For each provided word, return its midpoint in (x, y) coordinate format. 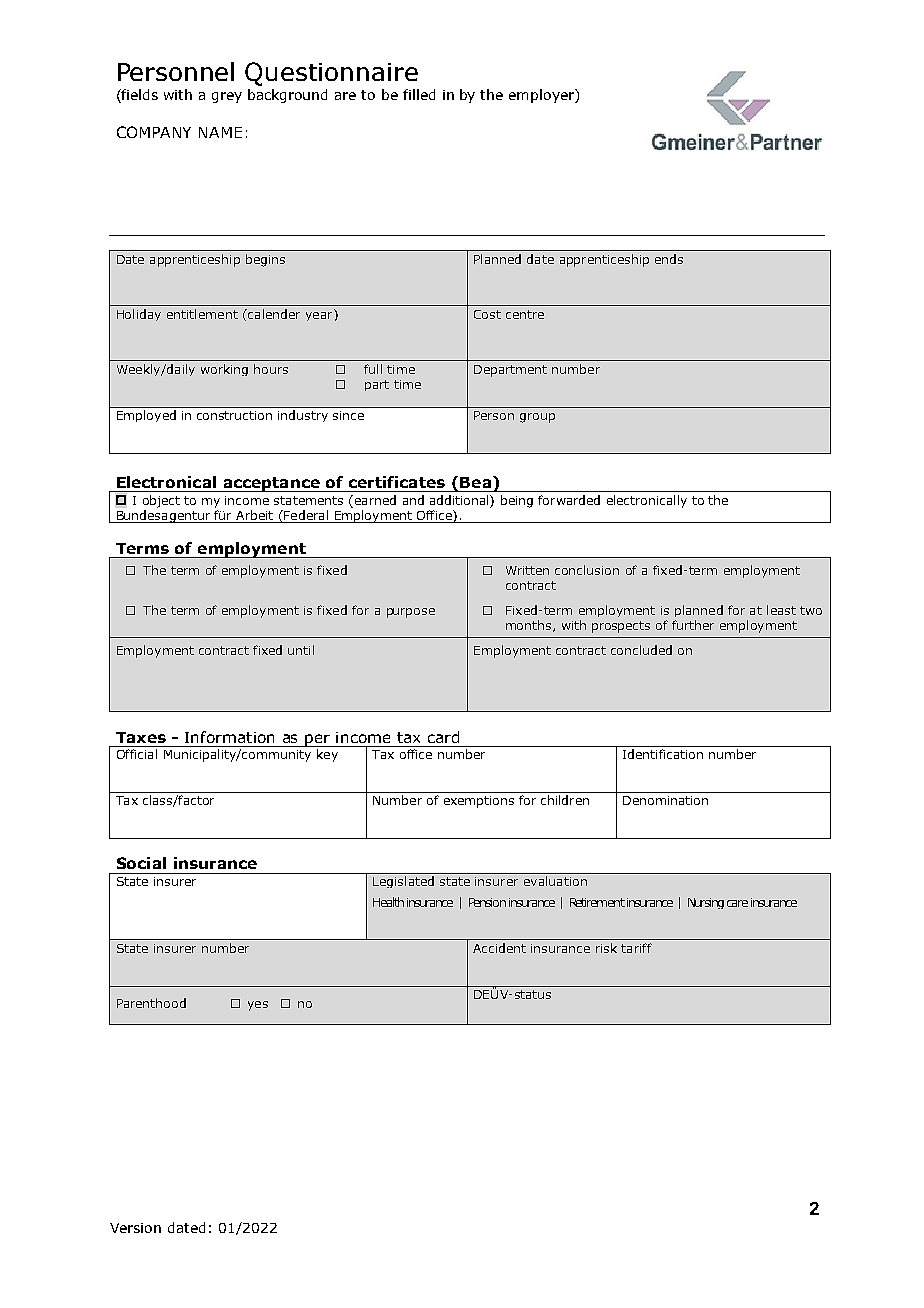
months (530, 626)
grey (227, 97)
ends (669, 259)
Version (135, 1228)
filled (419, 94)
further (693, 625)
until (301, 650)
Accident (499, 948)
